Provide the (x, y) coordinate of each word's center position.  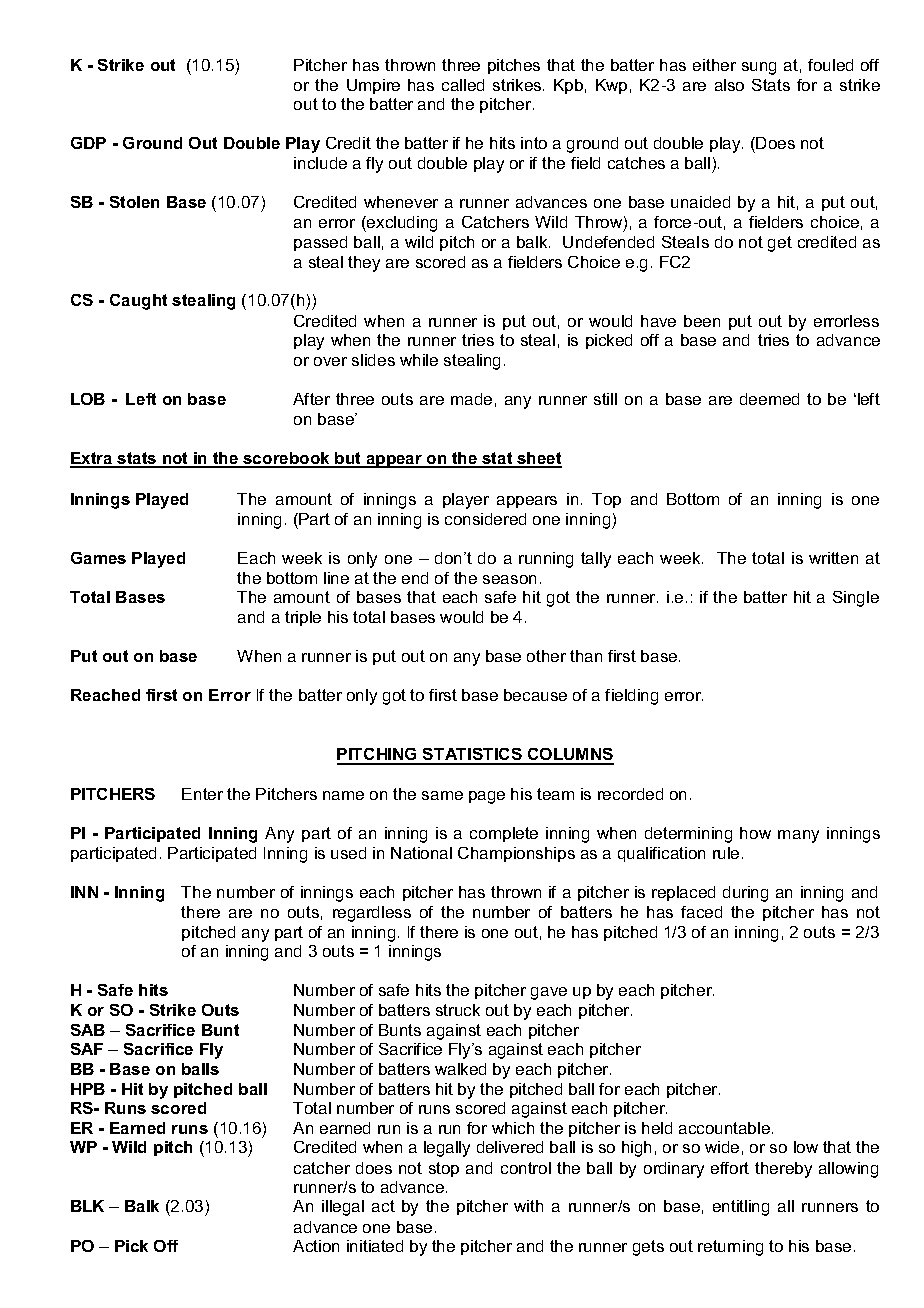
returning (730, 1248)
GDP (88, 143)
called (463, 85)
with (528, 1206)
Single (856, 599)
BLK (87, 1206)
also (729, 85)
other (546, 656)
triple (303, 618)
